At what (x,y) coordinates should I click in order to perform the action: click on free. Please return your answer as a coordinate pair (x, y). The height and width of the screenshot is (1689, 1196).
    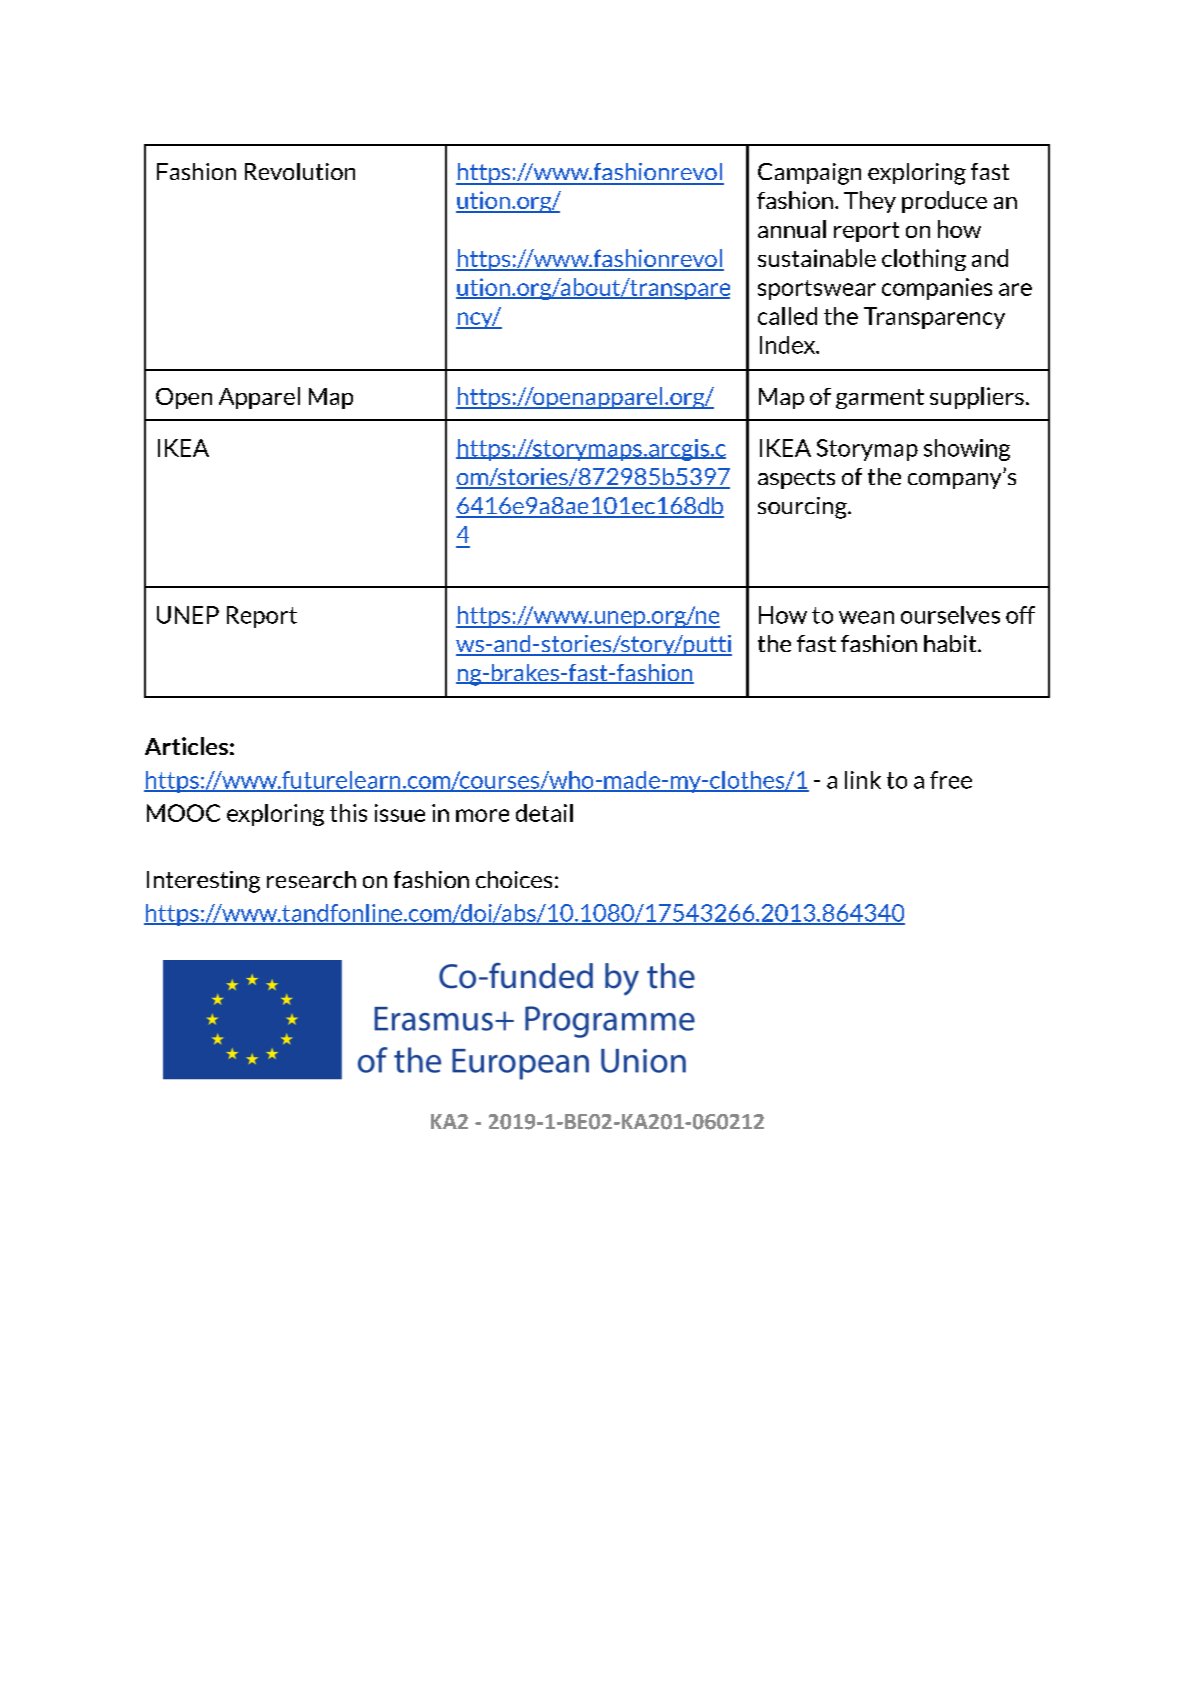
    Looking at the image, I should click on (951, 780).
